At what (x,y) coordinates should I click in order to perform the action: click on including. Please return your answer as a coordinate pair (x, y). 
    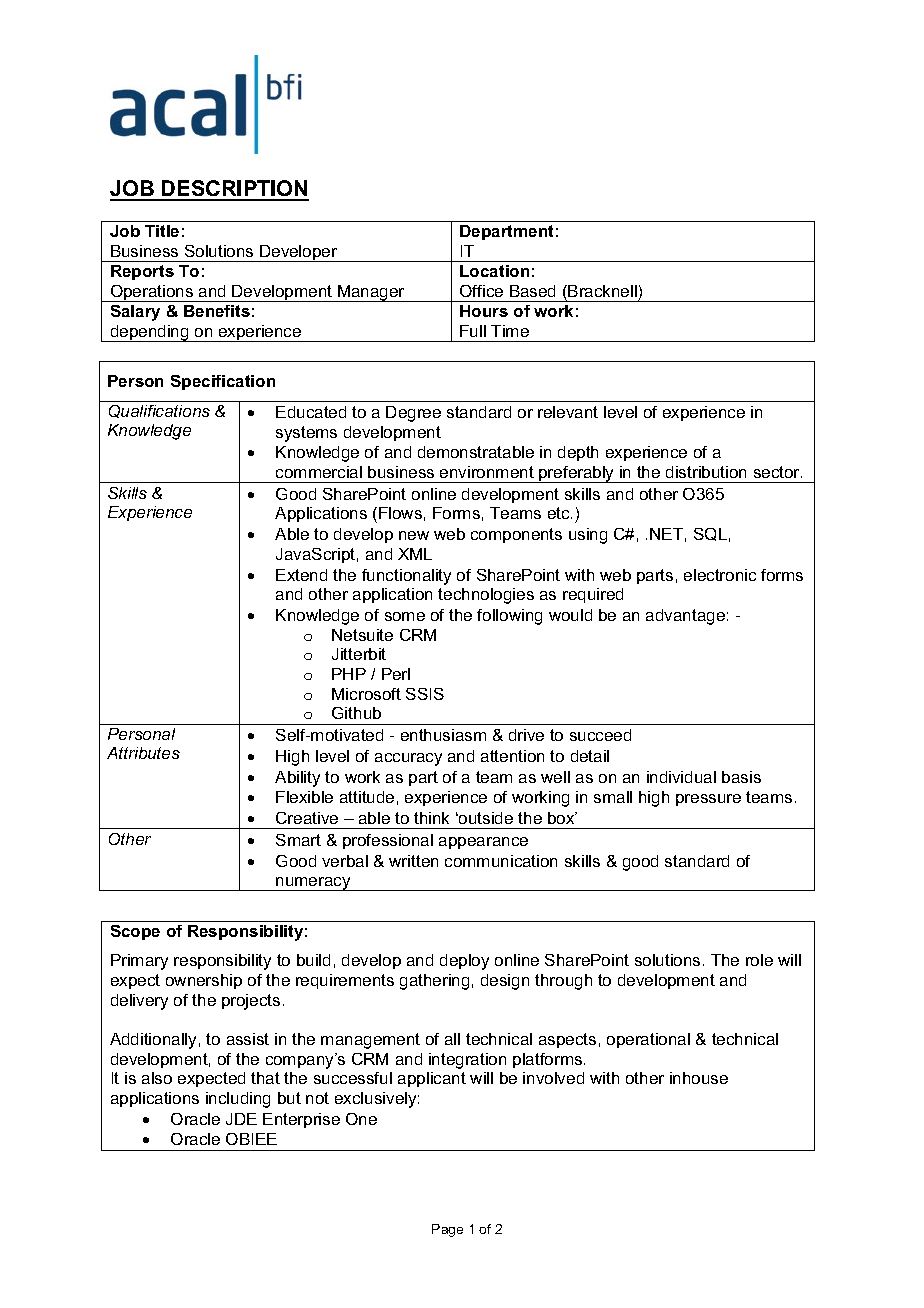
    Looking at the image, I should click on (238, 1100).
